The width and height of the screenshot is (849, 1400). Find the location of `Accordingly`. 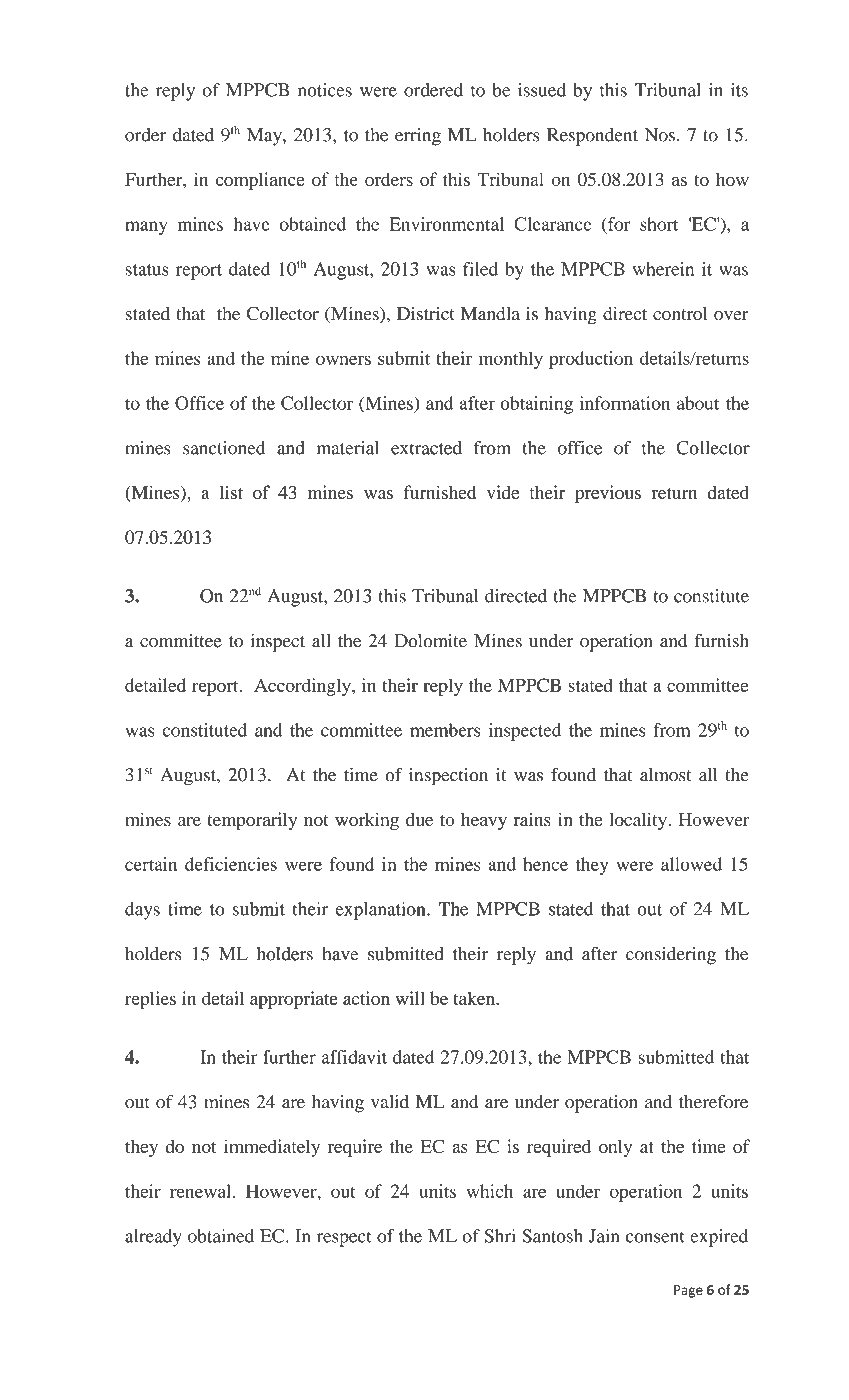

Accordingly is located at coordinates (303, 687).
